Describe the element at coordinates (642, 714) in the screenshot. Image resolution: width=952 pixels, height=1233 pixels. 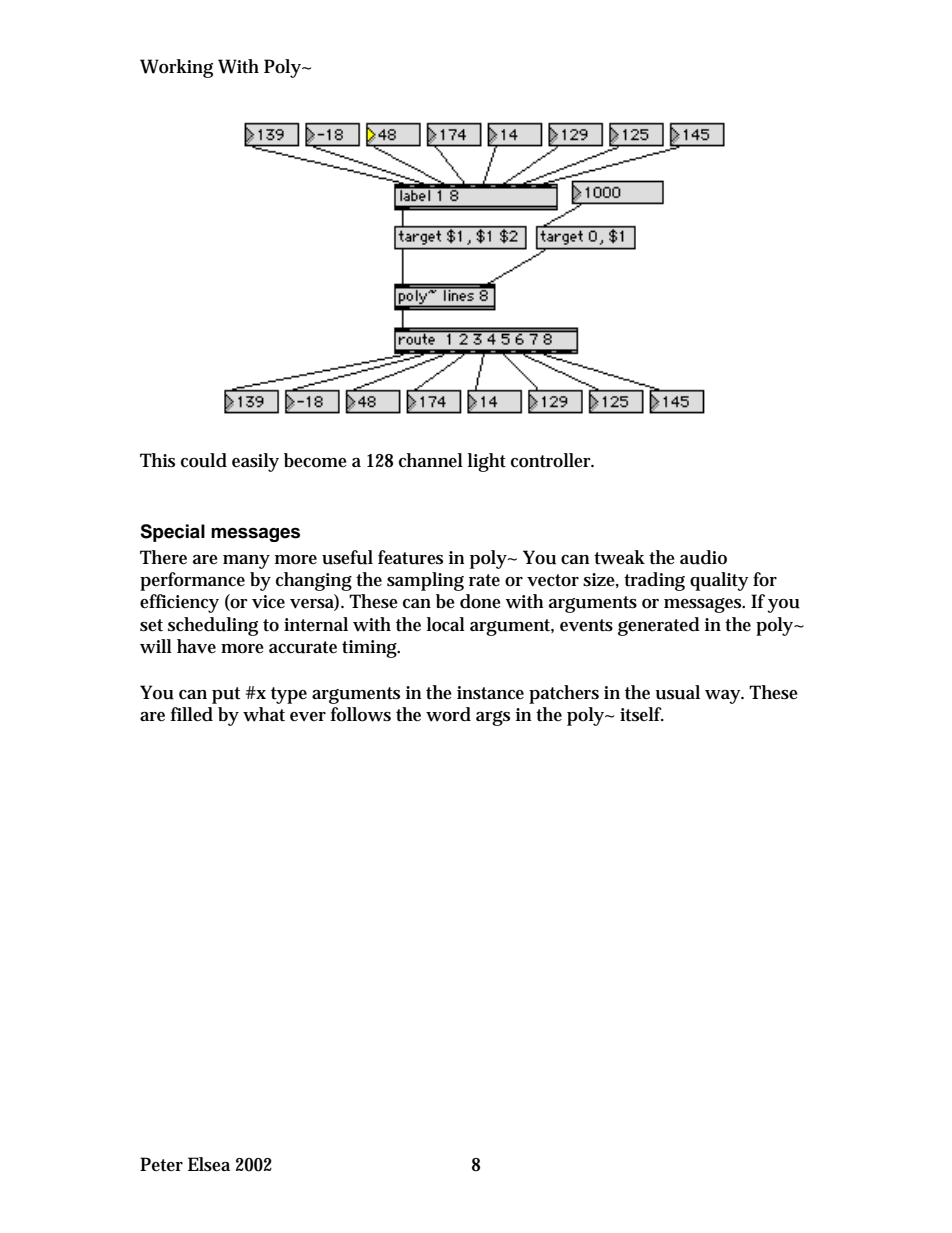
I see `itself` at that location.
